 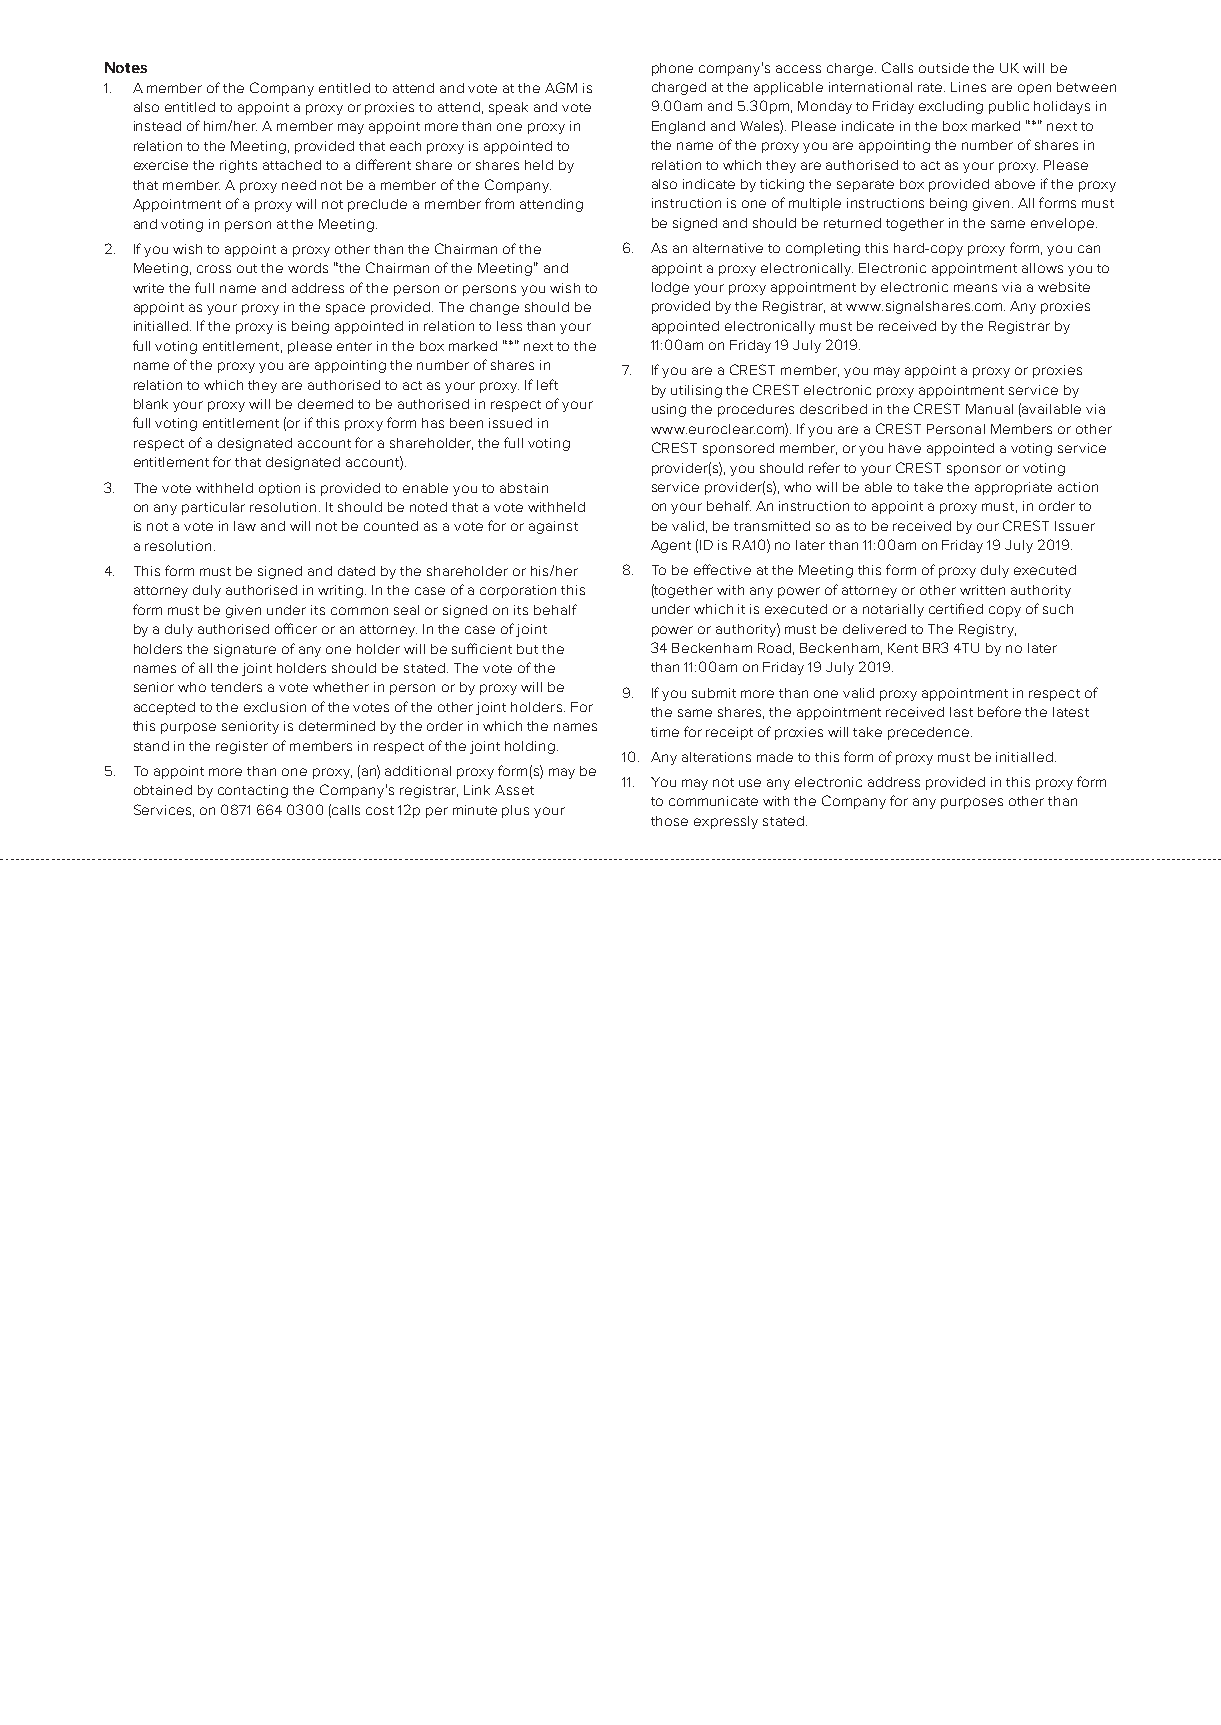 I want to click on instead, so click(x=157, y=126).
